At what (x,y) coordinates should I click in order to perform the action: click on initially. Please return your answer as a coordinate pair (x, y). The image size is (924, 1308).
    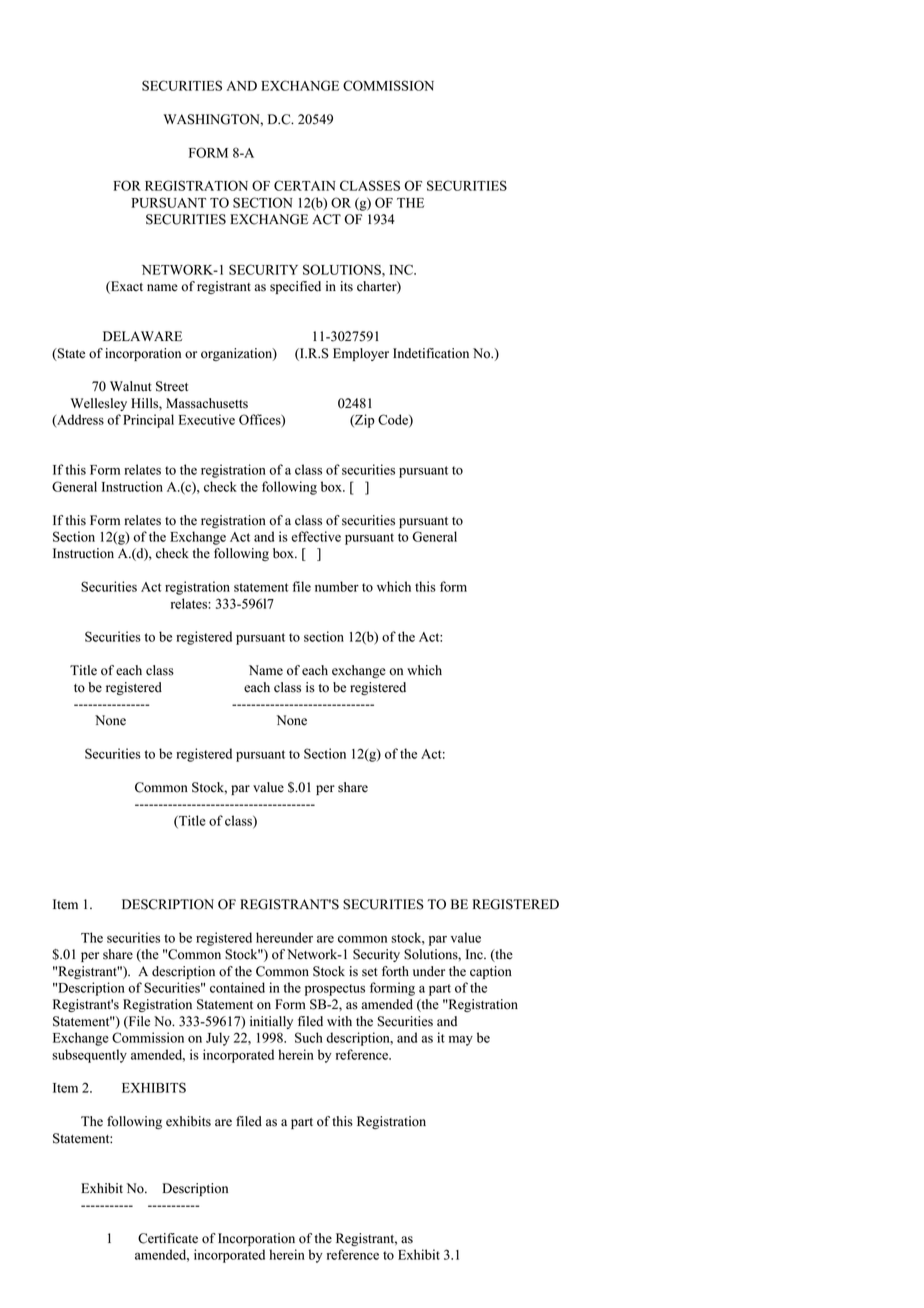
    Looking at the image, I should click on (271, 1022).
